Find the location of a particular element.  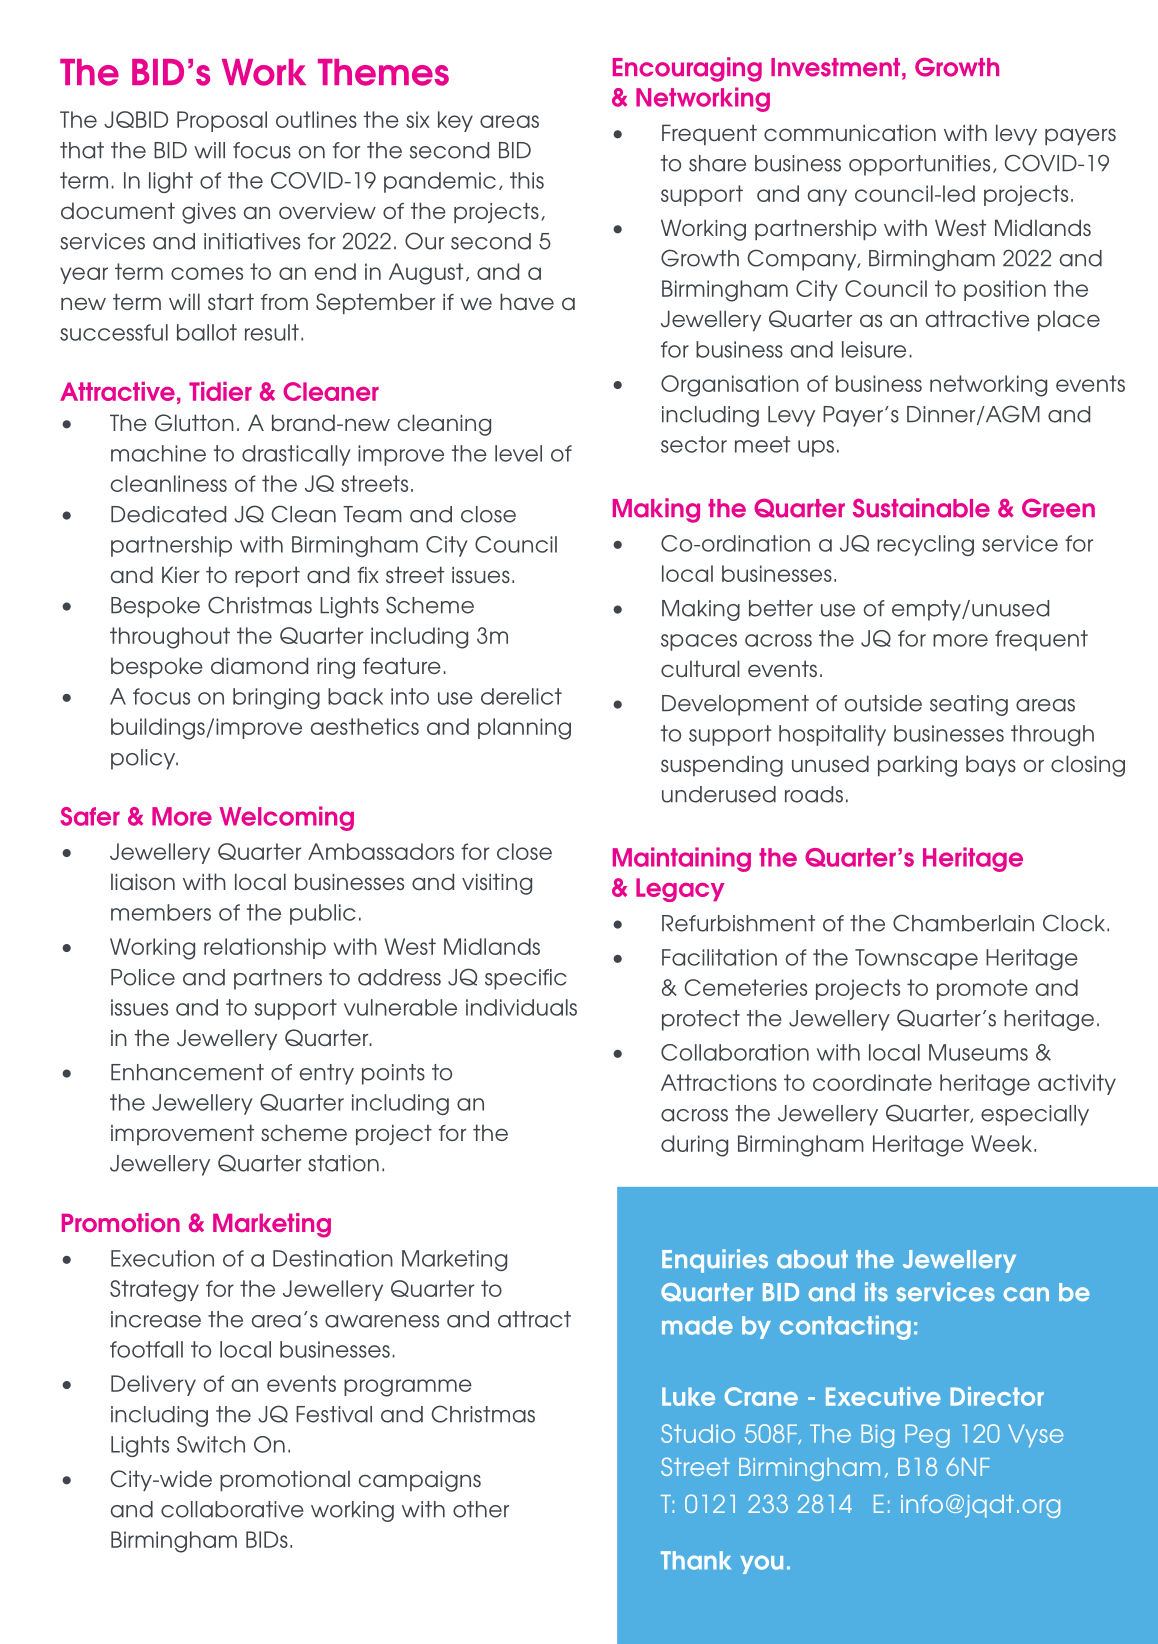

bays is located at coordinates (991, 765).
